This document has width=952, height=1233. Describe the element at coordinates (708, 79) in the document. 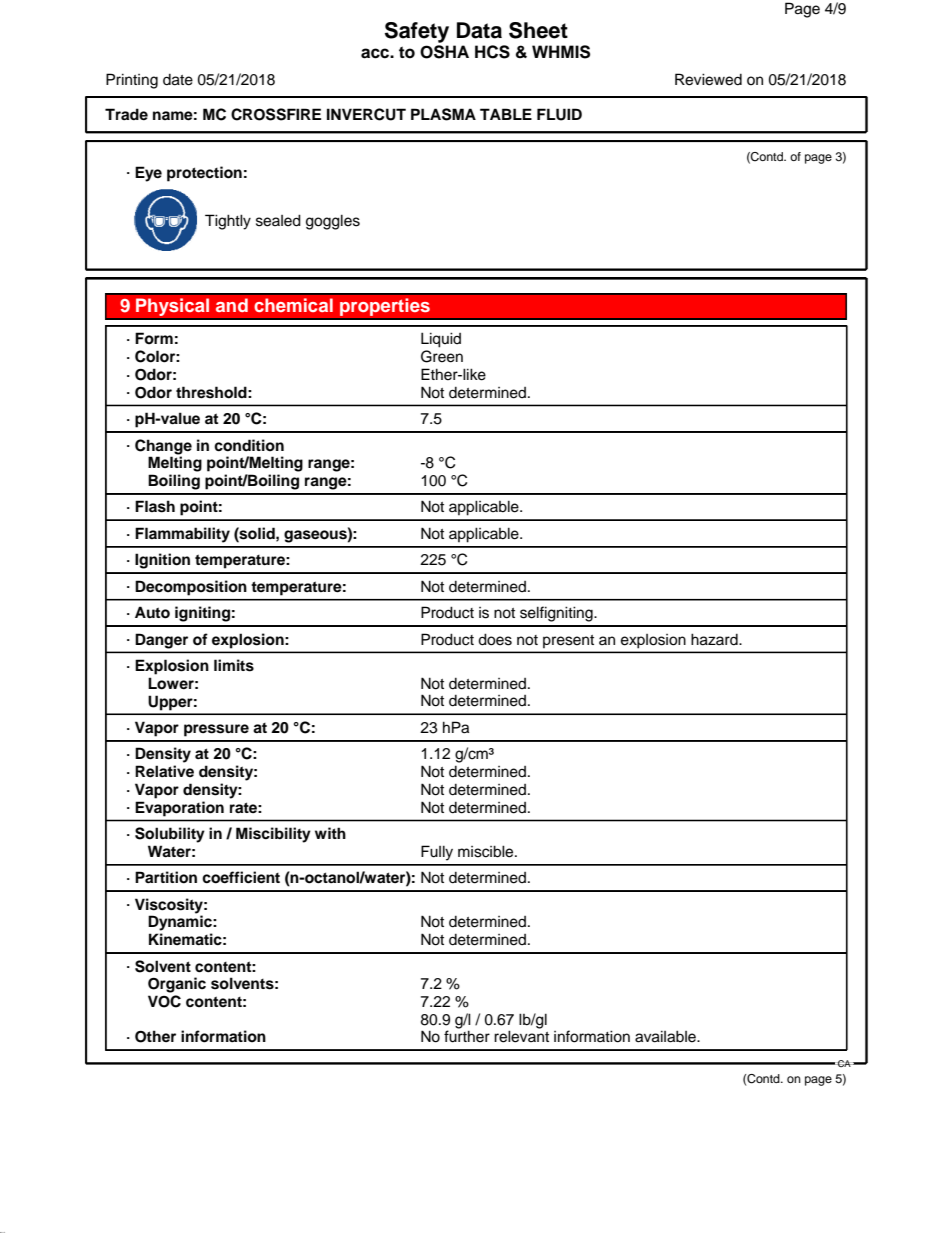

I see `Reviewed` at that location.
